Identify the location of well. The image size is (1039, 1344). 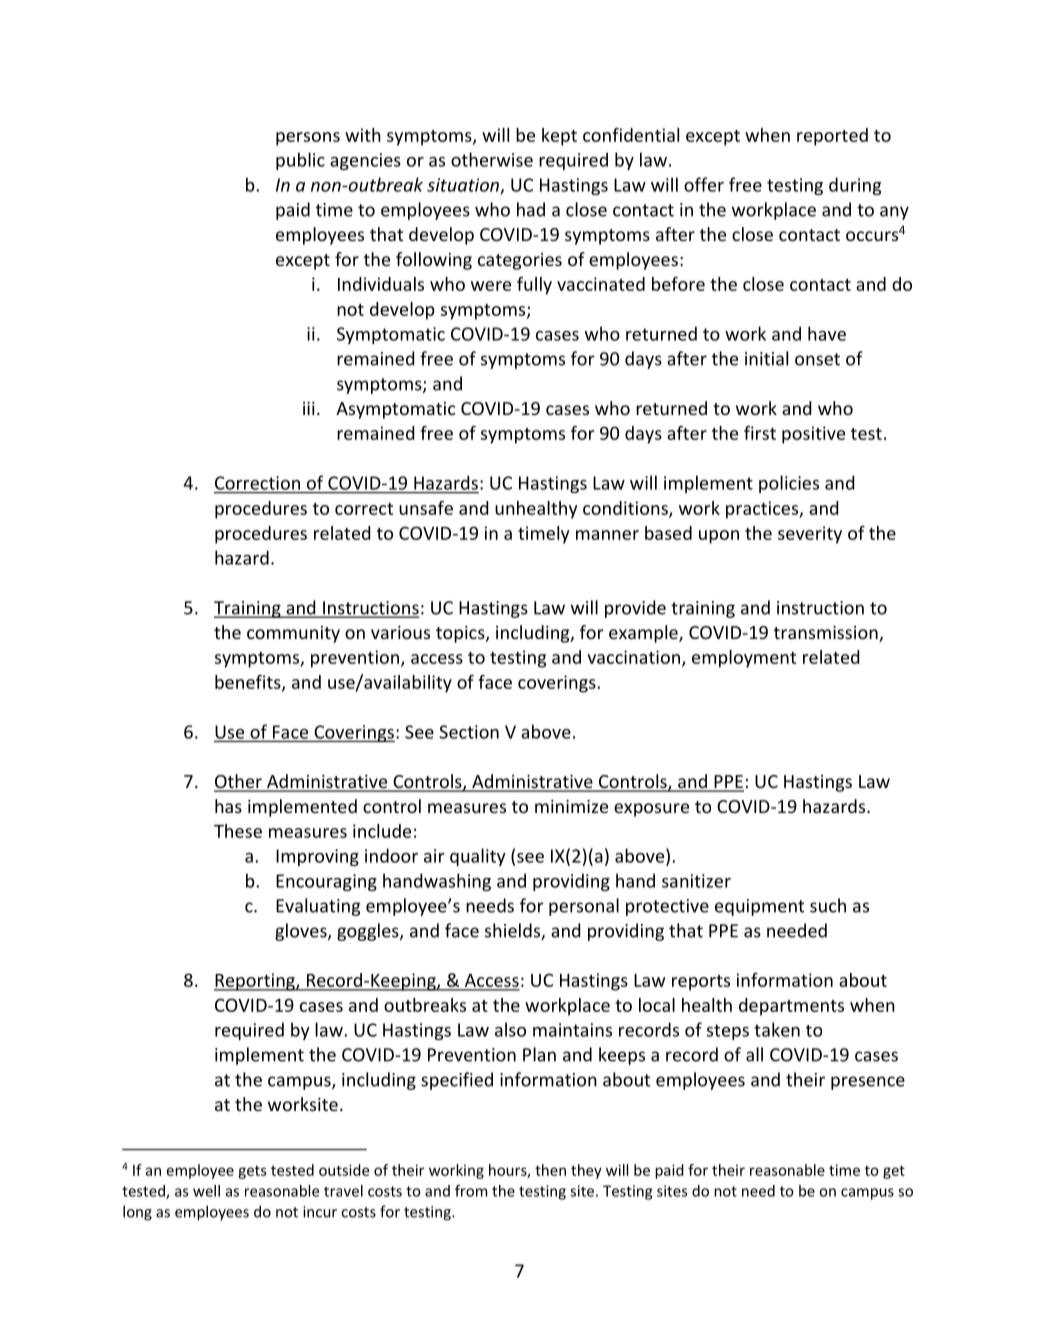
(206, 1191).
